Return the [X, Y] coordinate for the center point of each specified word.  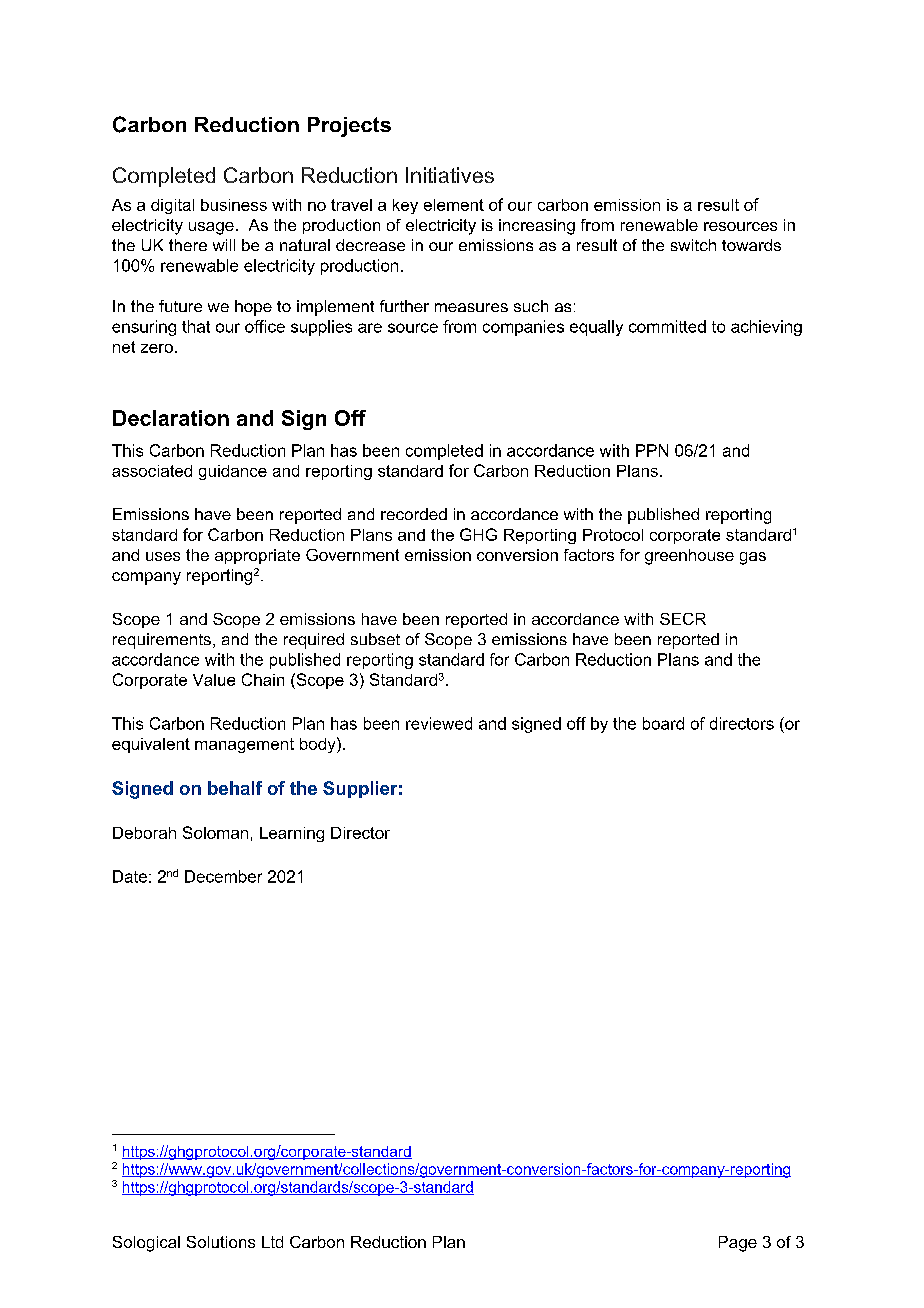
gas [753, 558]
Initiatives [450, 175]
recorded [414, 514]
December [223, 876]
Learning [292, 834]
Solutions [221, 1242]
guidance [233, 472]
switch [693, 245]
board [663, 723]
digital [172, 206]
